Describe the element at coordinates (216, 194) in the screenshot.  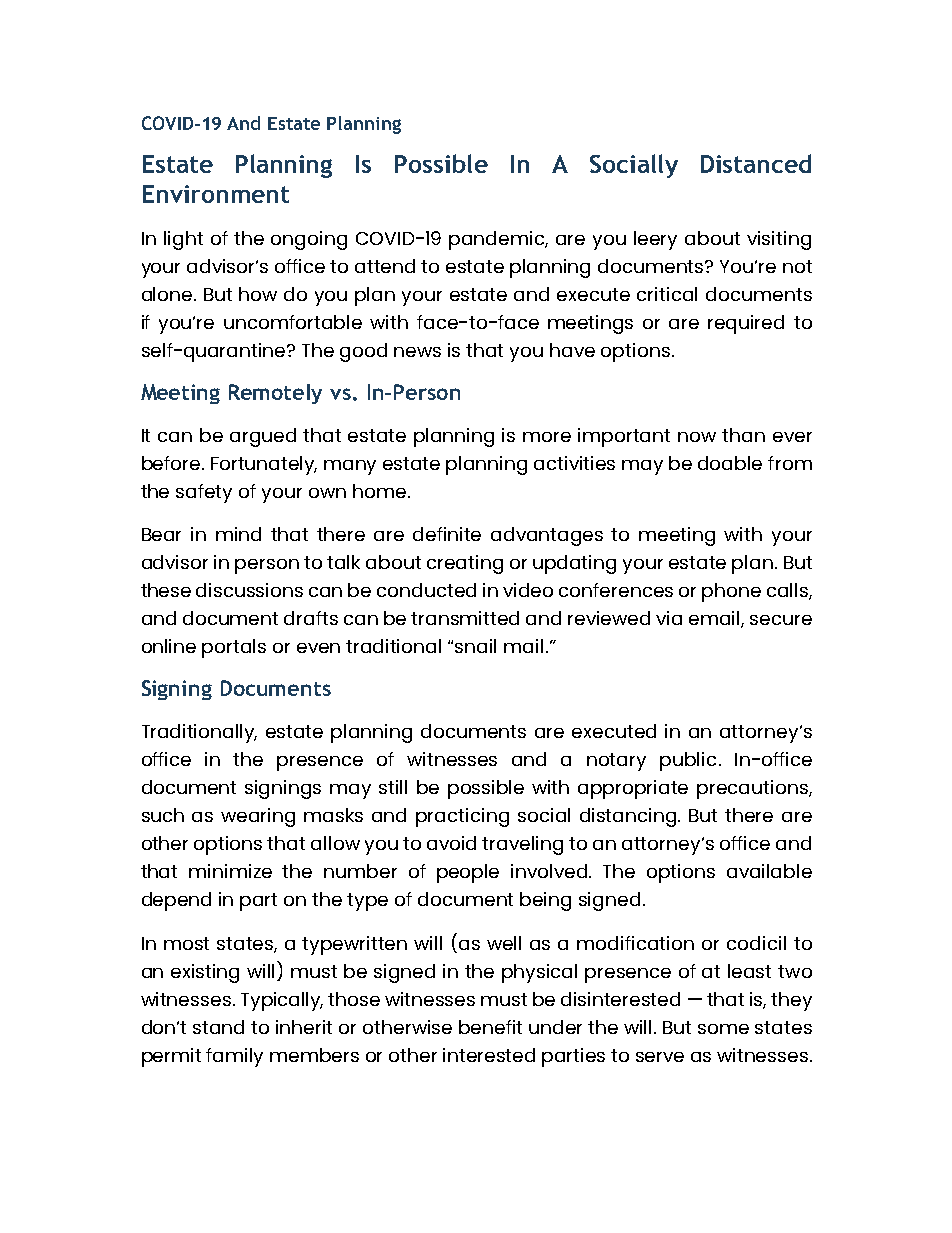
I see `Environment` at that location.
